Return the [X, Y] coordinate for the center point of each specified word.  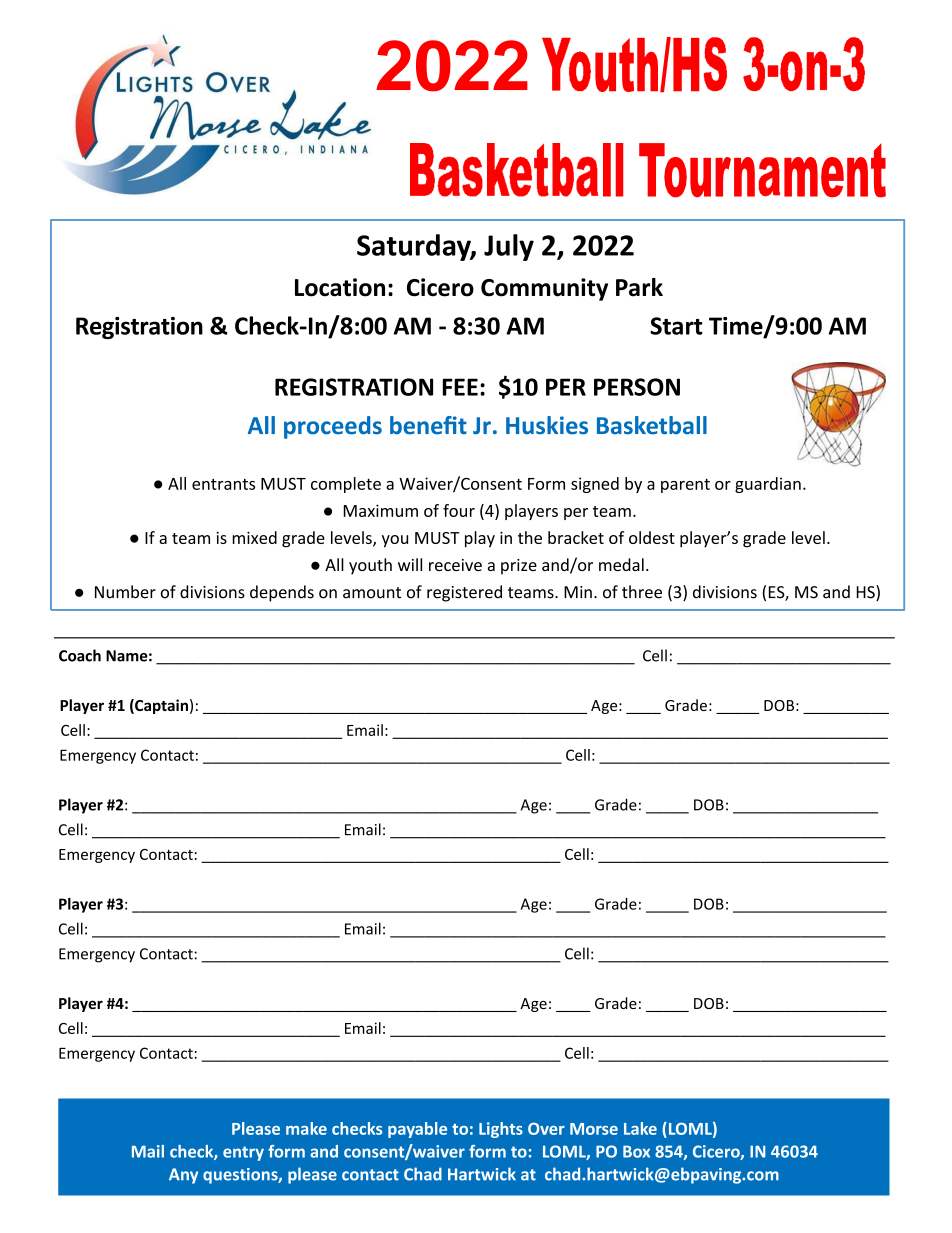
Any [183, 1176]
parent [685, 486]
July [509, 247]
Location [340, 287]
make [306, 1128]
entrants [223, 484]
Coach [80, 655]
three [642, 592]
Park [639, 287]
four [459, 510]
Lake [640, 1128]
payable [417, 1130]
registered [464, 593]
